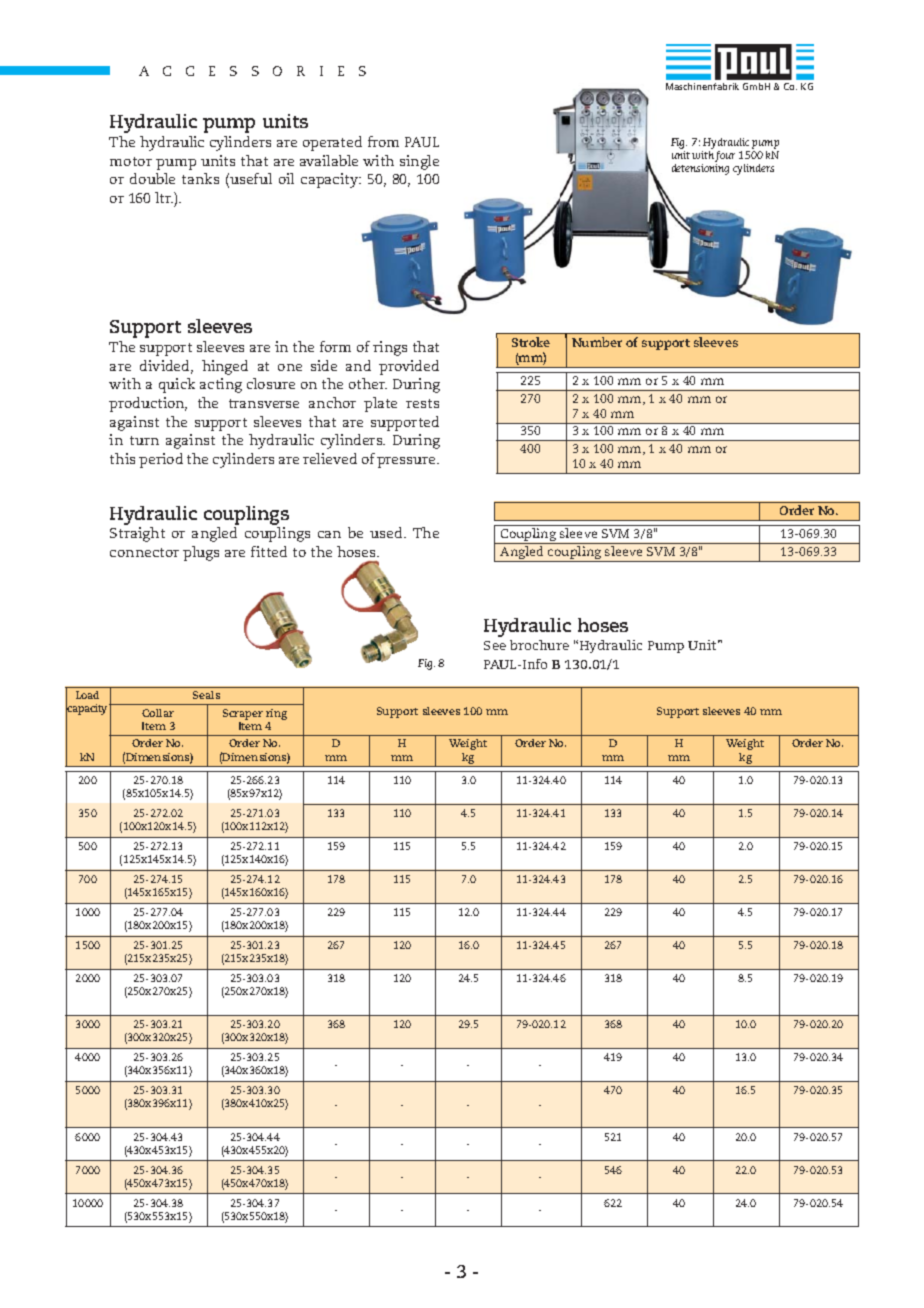  I want to click on Collar, so click(158, 713).
